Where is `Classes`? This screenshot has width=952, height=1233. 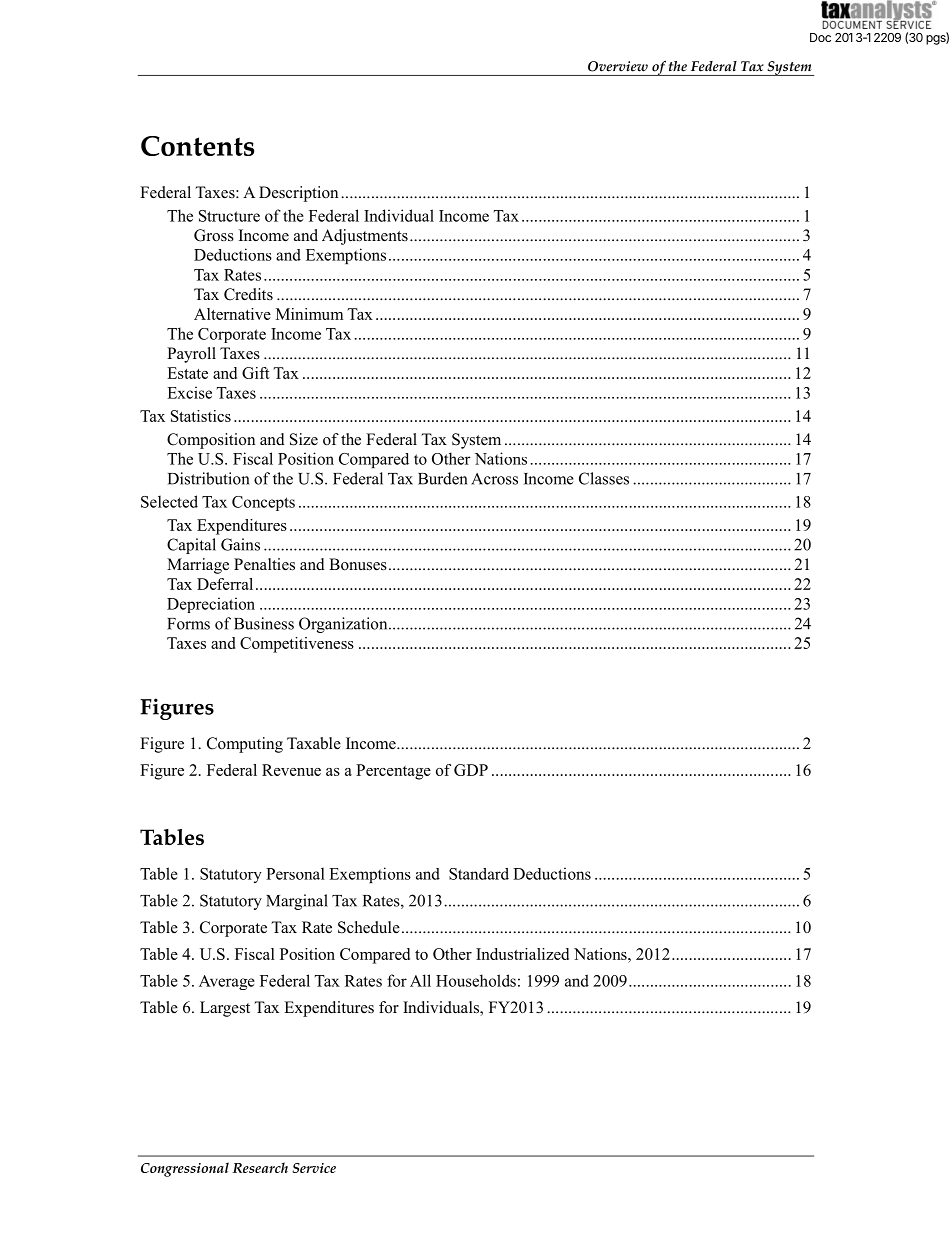
Classes is located at coordinates (604, 478).
